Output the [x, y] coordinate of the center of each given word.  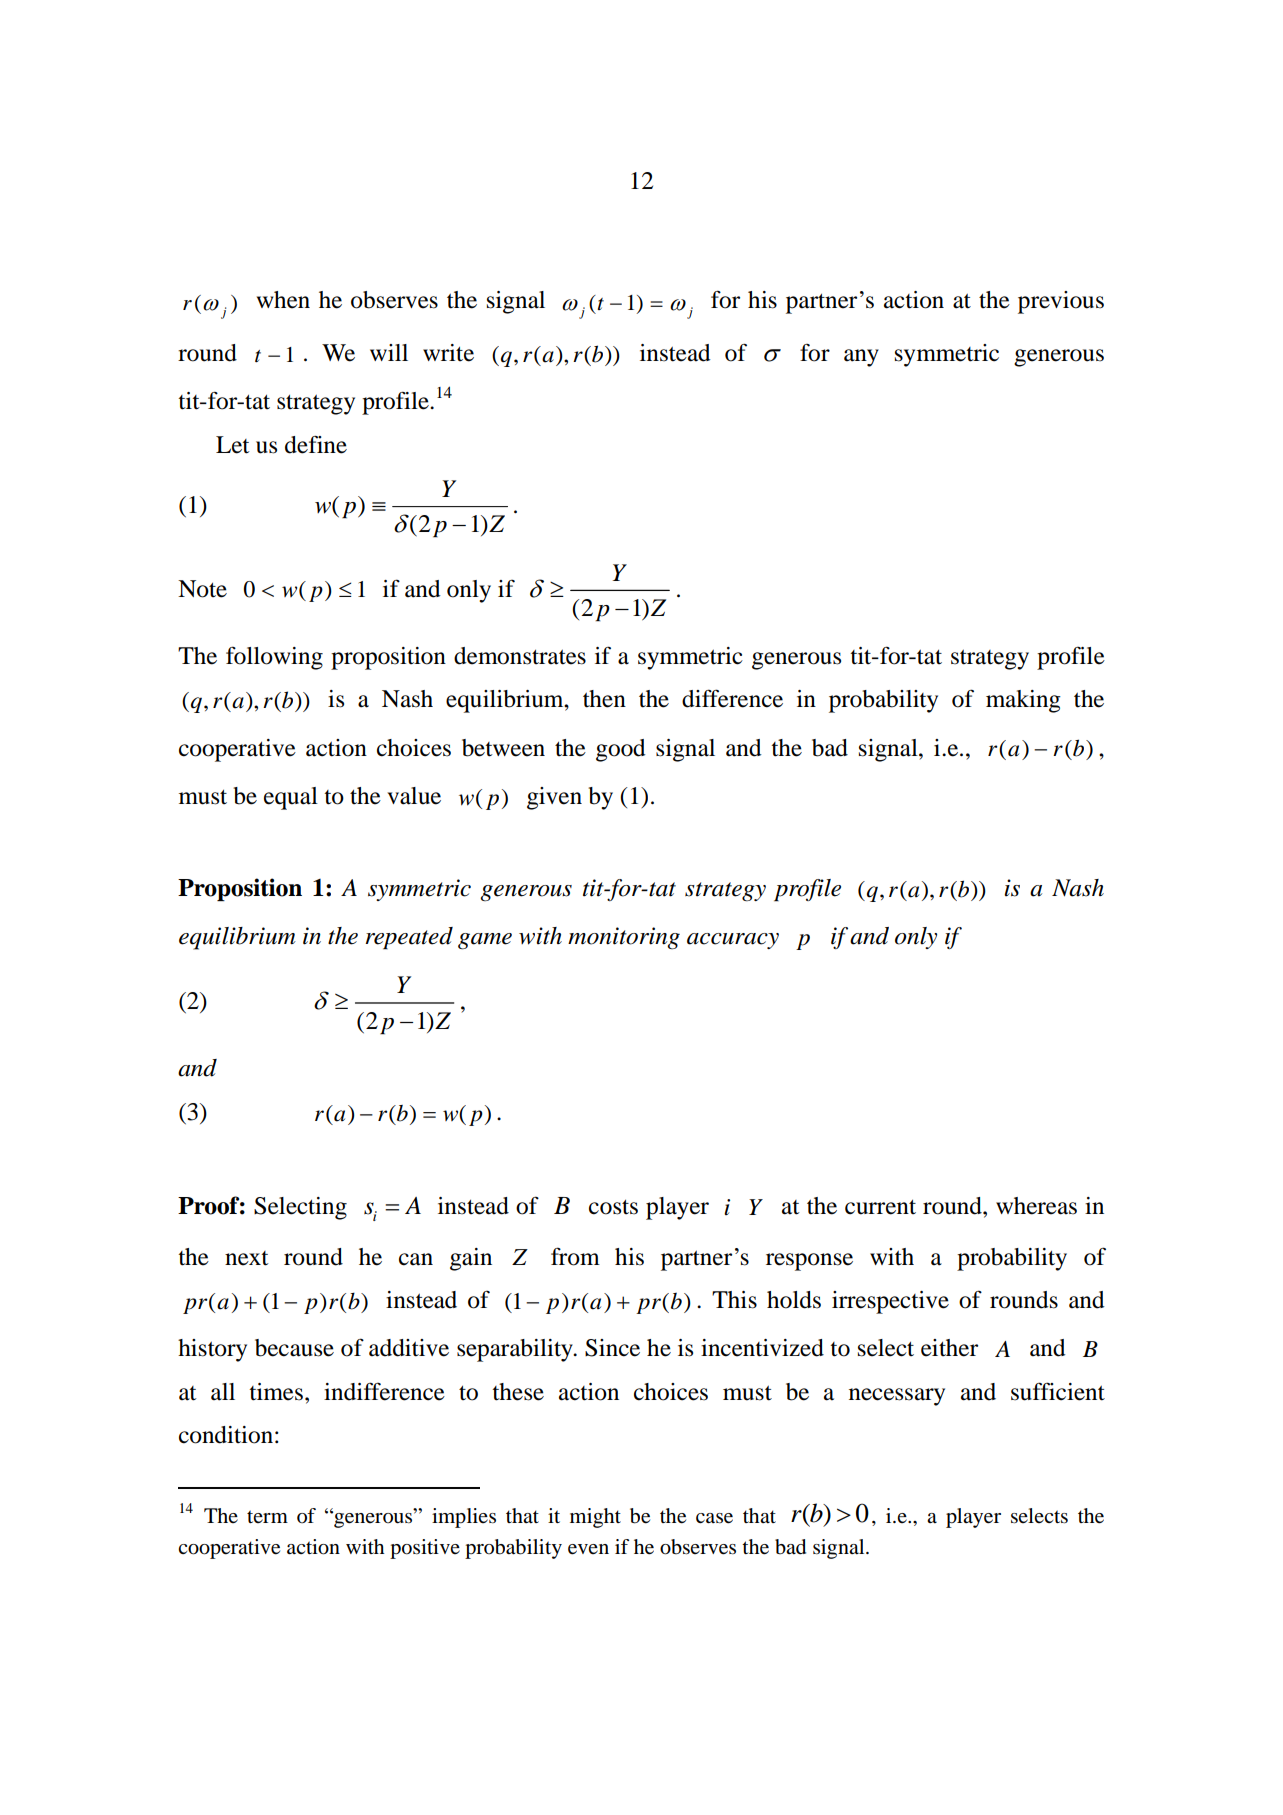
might [595, 1518]
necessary [897, 1397]
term [267, 1516]
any [861, 358]
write [448, 353]
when [283, 300]
